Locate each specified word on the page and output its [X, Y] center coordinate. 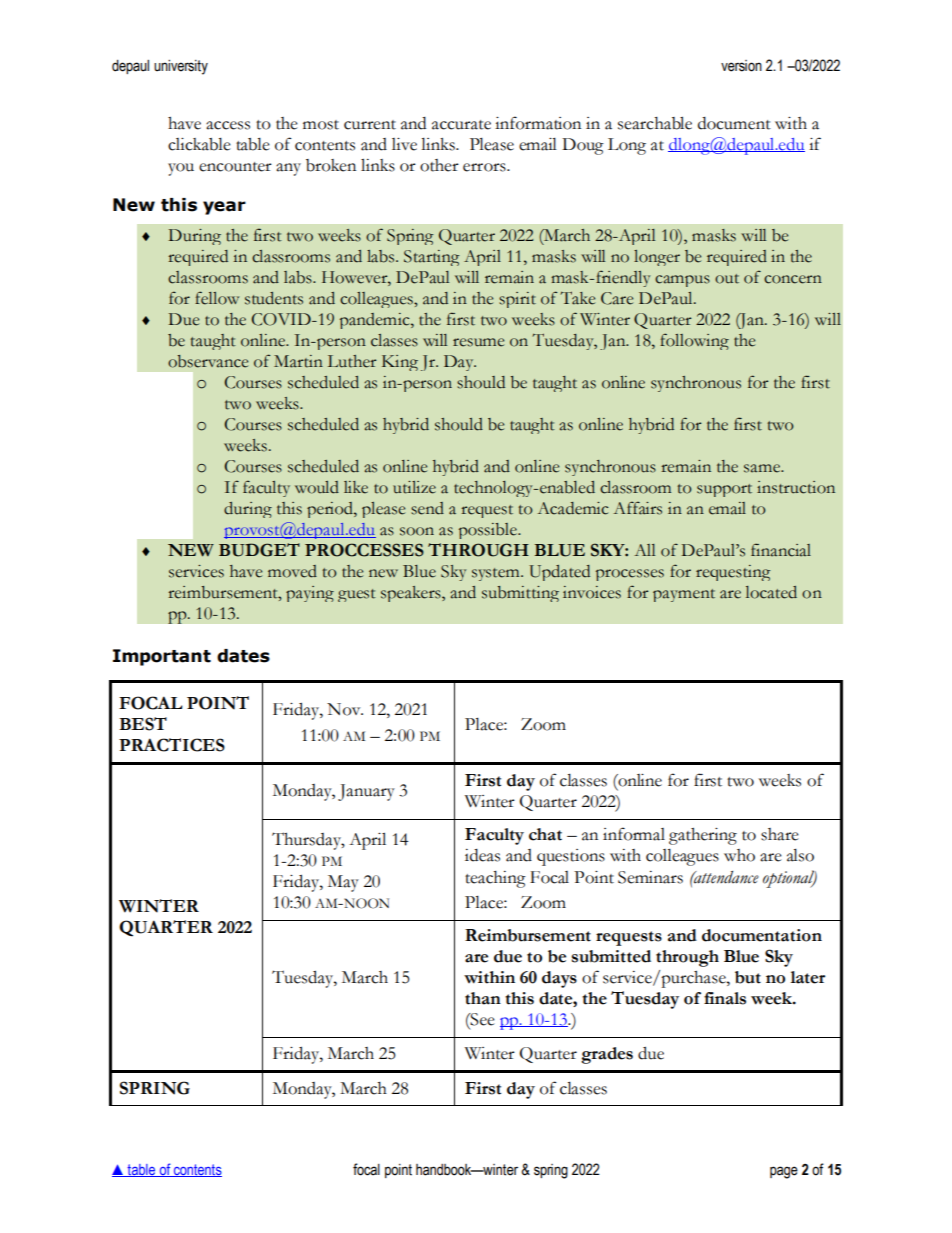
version [741, 66]
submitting [520, 594]
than [483, 998]
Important [162, 657]
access [228, 125]
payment [684, 595]
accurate [461, 125]
